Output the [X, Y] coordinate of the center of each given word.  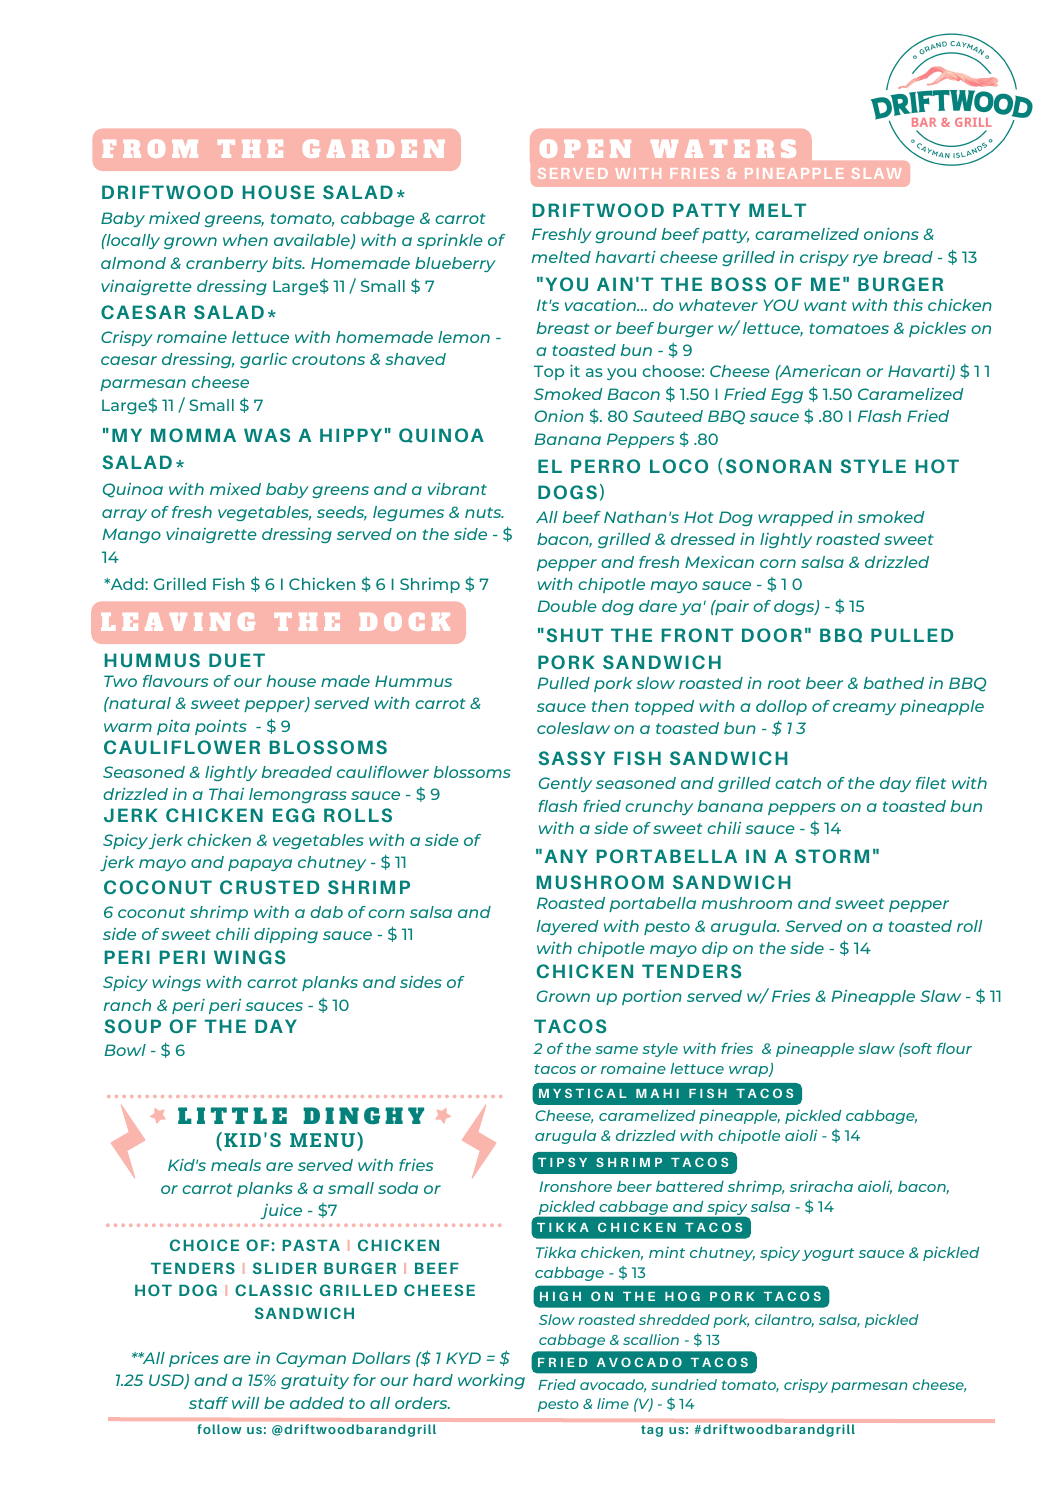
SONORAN [778, 466]
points [221, 727]
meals [236, 1165]
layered [568, 927]
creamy [864, 709]
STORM [832, 856]
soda [398, 1188]
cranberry [227, 264]
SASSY [571, 758]
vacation [601, 305]
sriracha [821, 1186]
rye [865, 260]
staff [209, 1403]
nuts [484, 512]
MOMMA [193, 435]
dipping [286, 935]
